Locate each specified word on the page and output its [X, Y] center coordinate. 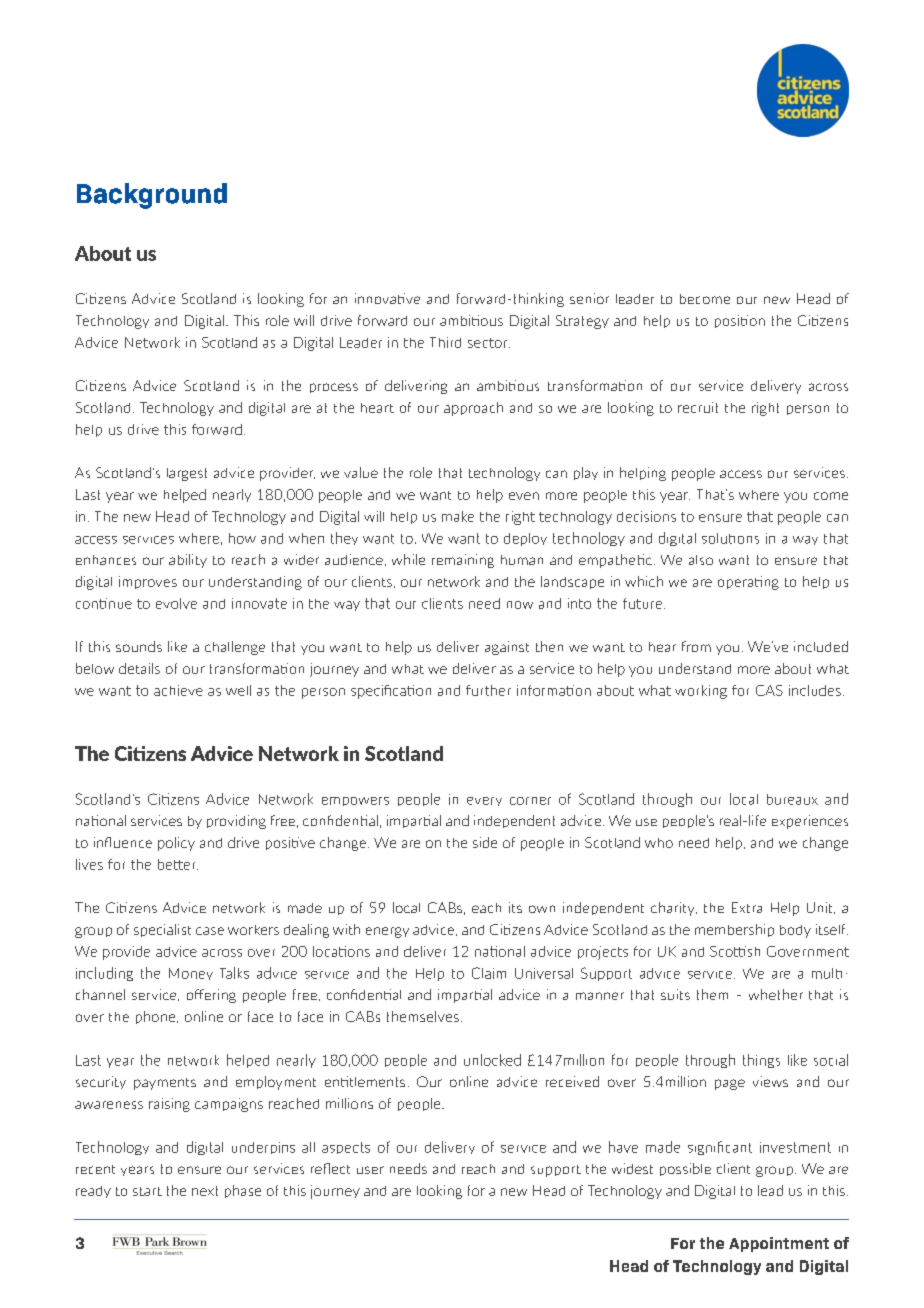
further [488, 690]
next [205, 1191]
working [701, 692]
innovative [387, 298]
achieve [178, 690]
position [740, 321]
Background [152, 196]
